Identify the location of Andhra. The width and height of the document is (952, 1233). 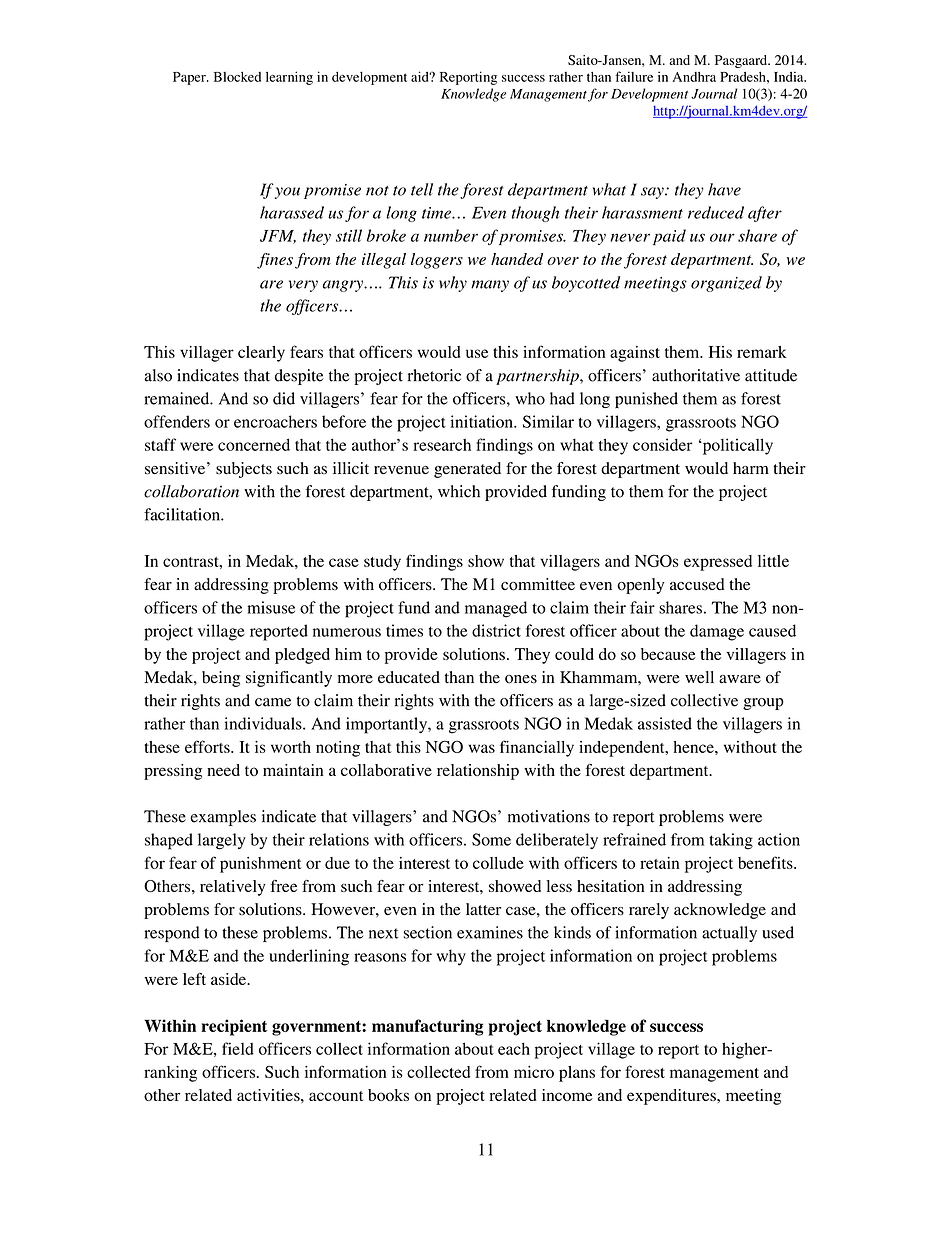
(694, 76).
